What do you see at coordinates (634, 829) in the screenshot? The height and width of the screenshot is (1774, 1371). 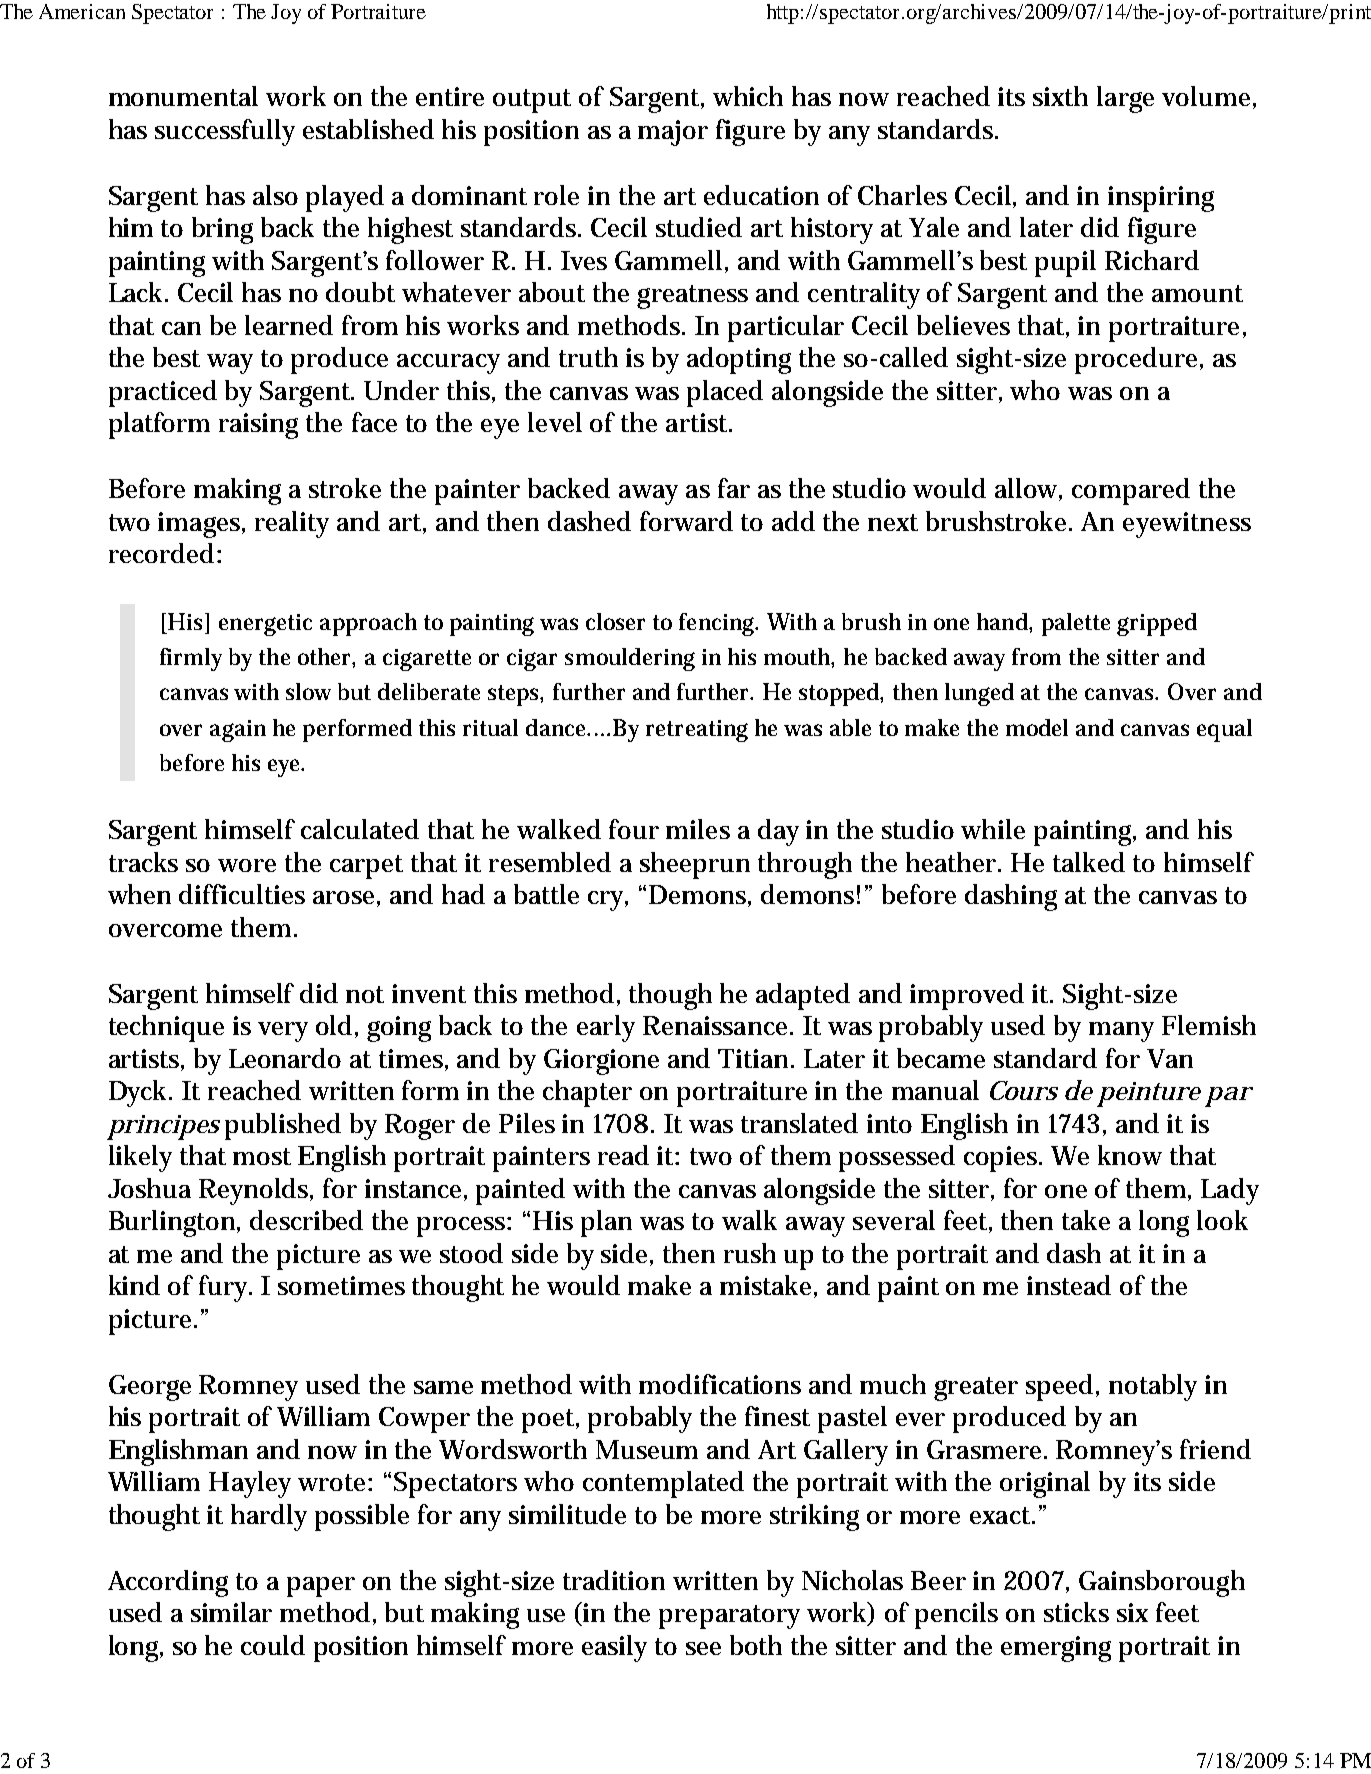 I see `four` at bounding box center [634, 829].
